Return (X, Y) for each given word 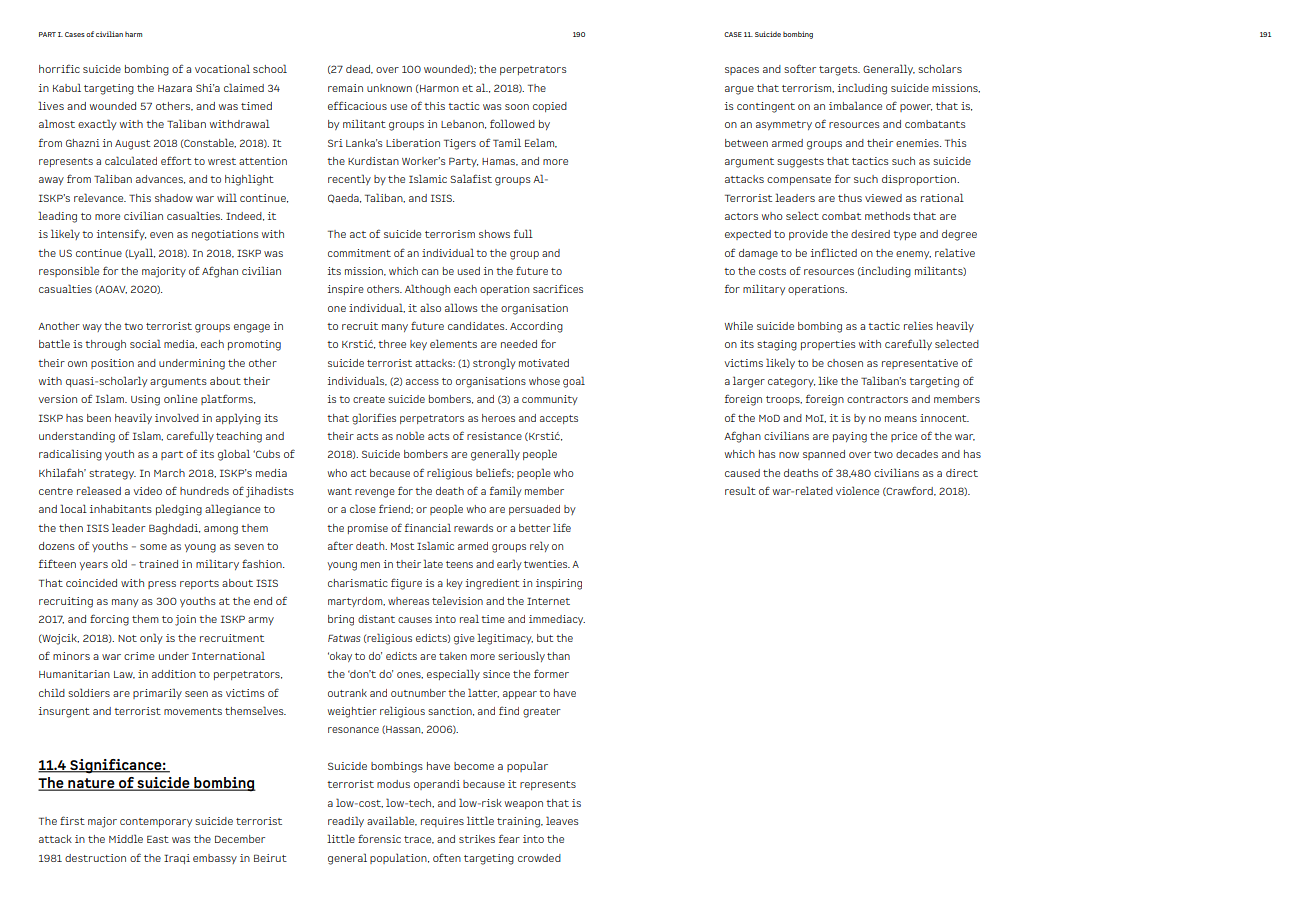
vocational (222, 68)
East (158, 839)
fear (509, 838)
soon (517, 107)
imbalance (855, 105)
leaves (562, 820)
